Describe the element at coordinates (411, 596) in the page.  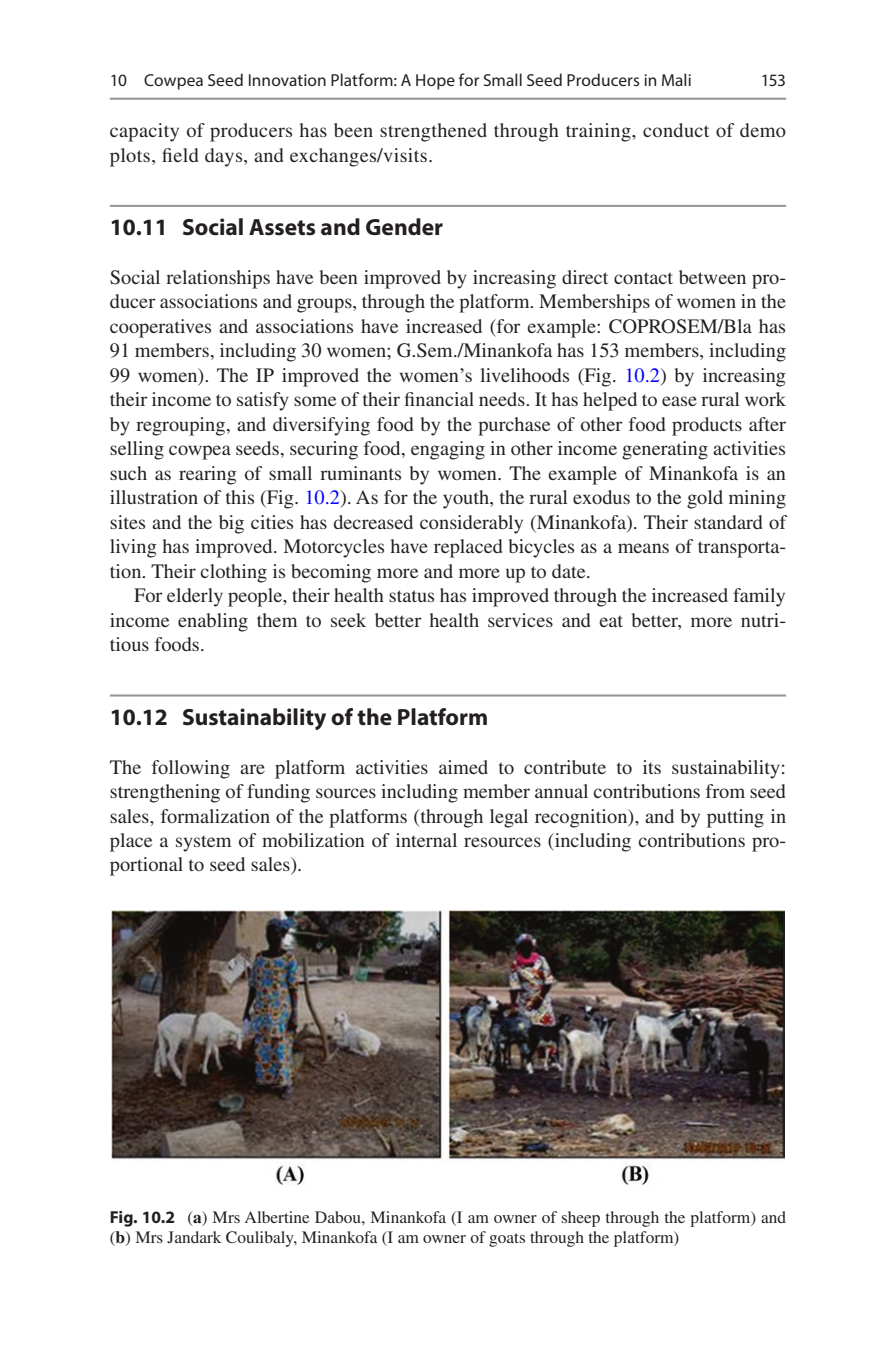
I see `status` at that location.
